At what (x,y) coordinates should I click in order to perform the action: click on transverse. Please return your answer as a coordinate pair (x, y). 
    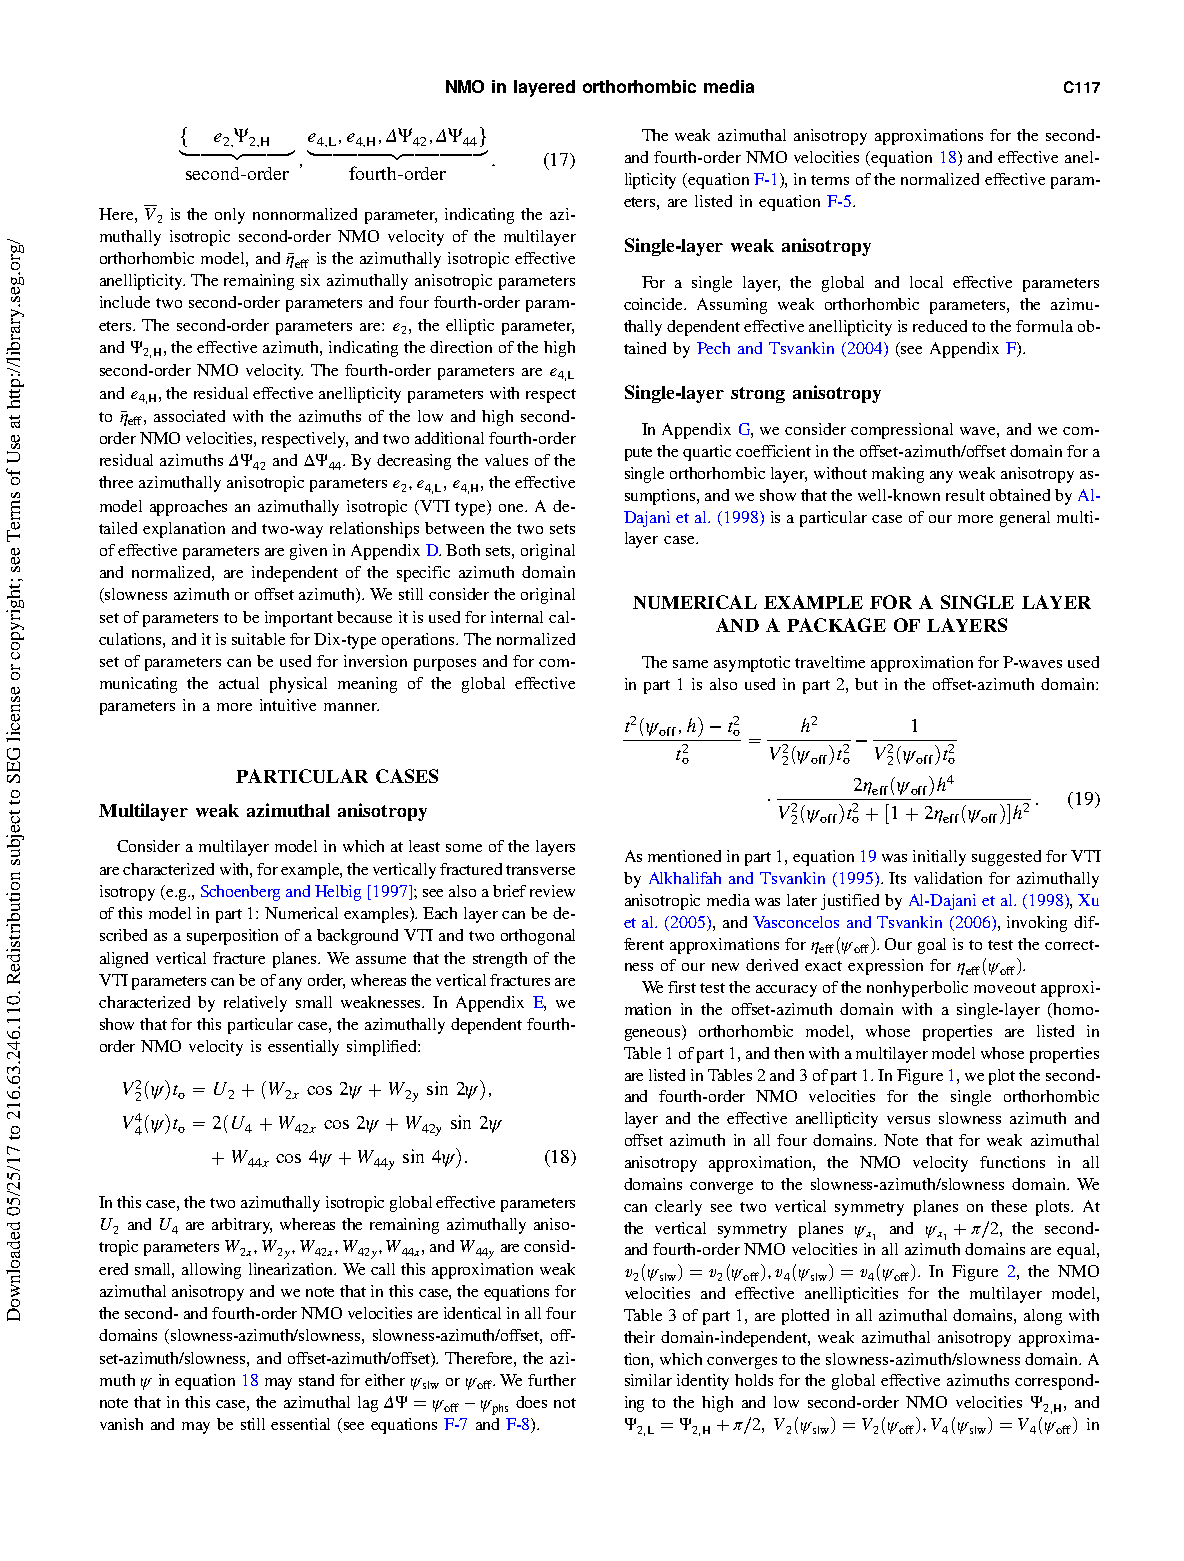
    Looking at the image, I should click on (540, 870).
